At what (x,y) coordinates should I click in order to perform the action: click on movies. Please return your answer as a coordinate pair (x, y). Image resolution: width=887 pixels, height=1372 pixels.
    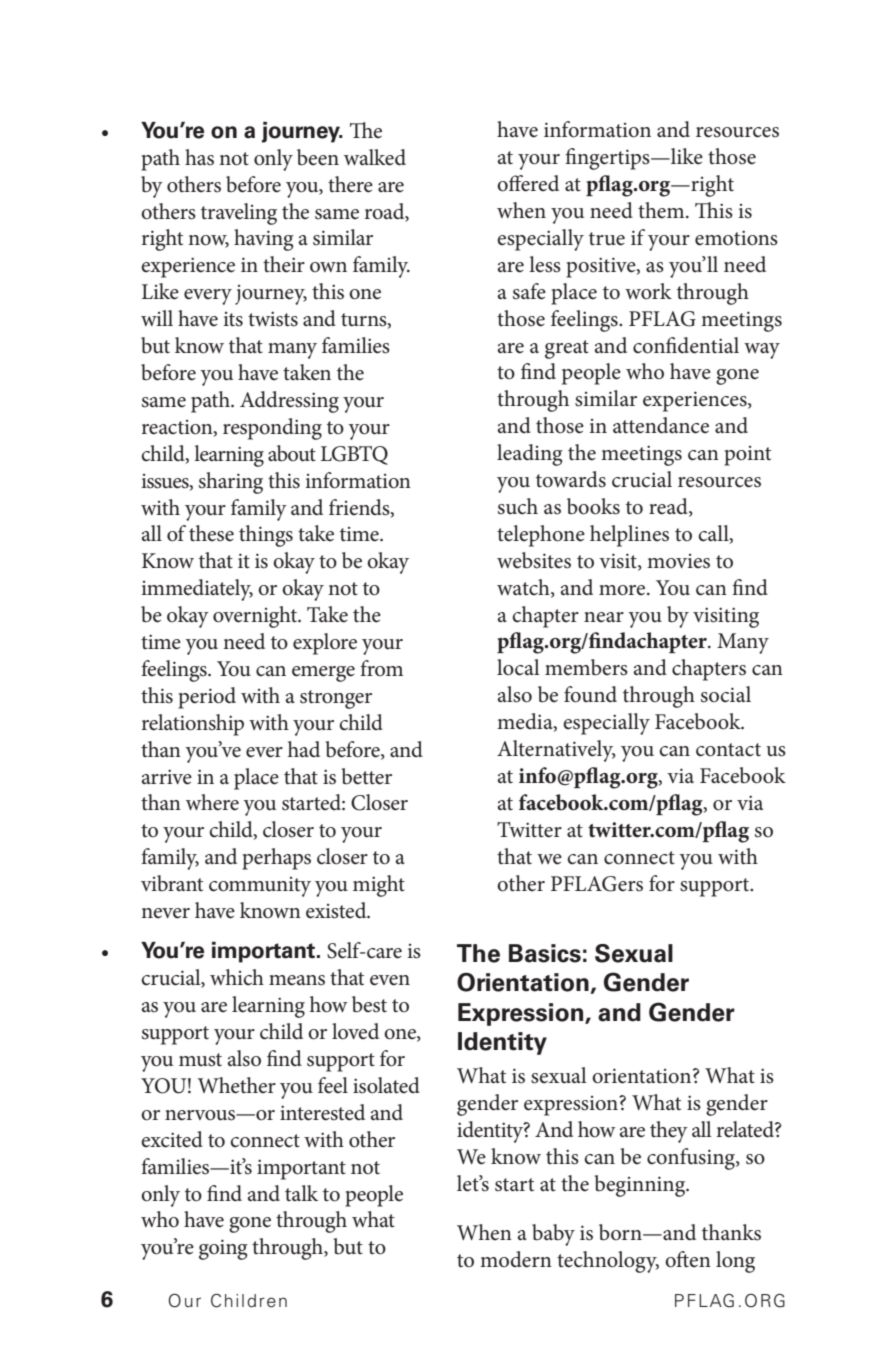
    Looking at the image, I should click on (678, 561).
